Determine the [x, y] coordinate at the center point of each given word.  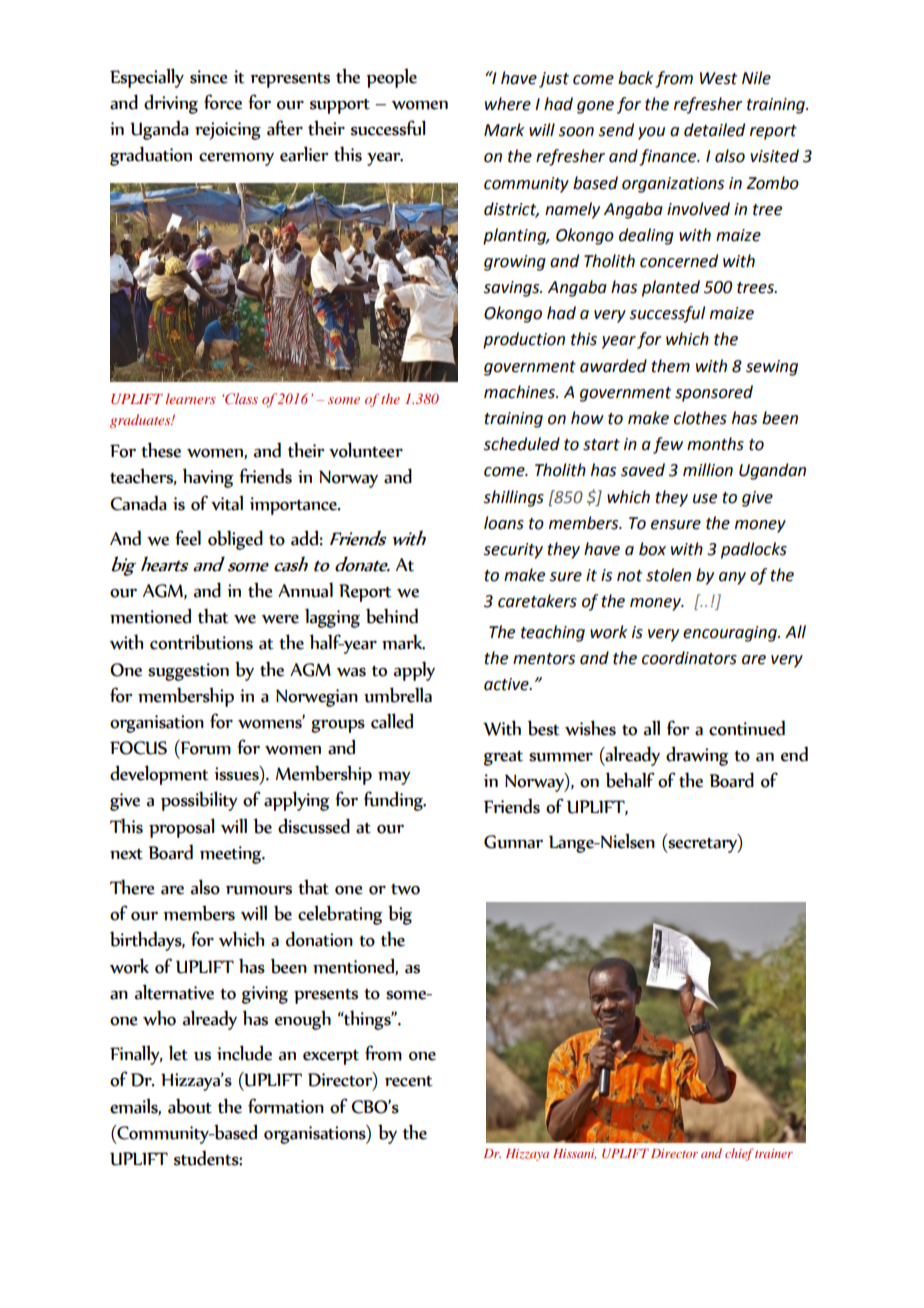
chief [739, 1154]
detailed [714, 130]
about [190, 1106]
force [223, 102]
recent [409, 1081]
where [508, 104]
